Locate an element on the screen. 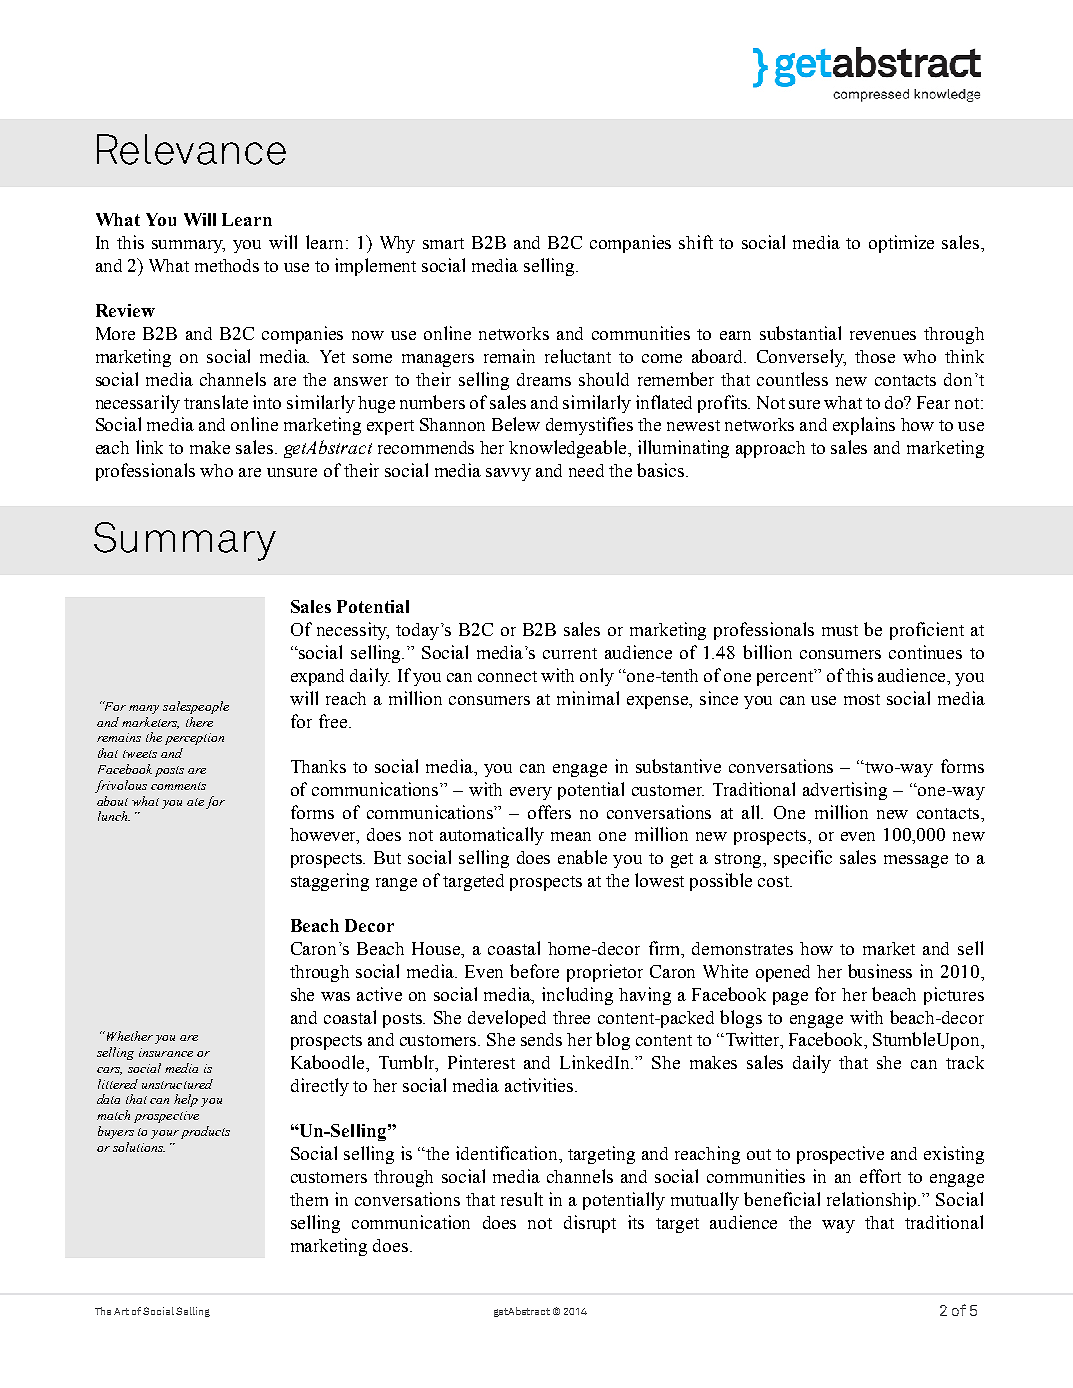  smart is located at coordinates (443, 243).
